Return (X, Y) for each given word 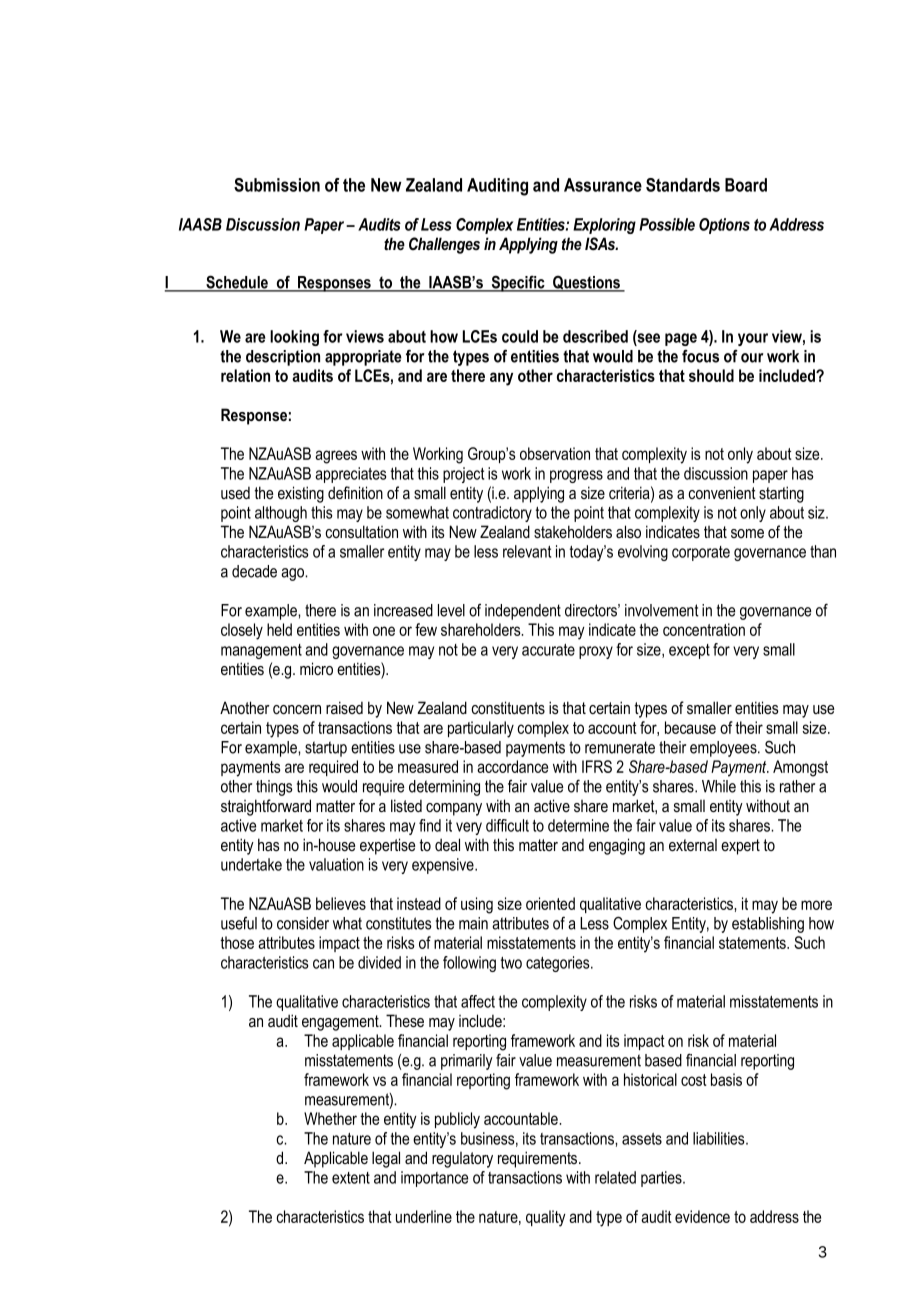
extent (351, 1178)
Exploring (604, 226)
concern (297, 709)
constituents (508, 708)
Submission (277, 185)
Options (724, 226)
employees (724, 749)
